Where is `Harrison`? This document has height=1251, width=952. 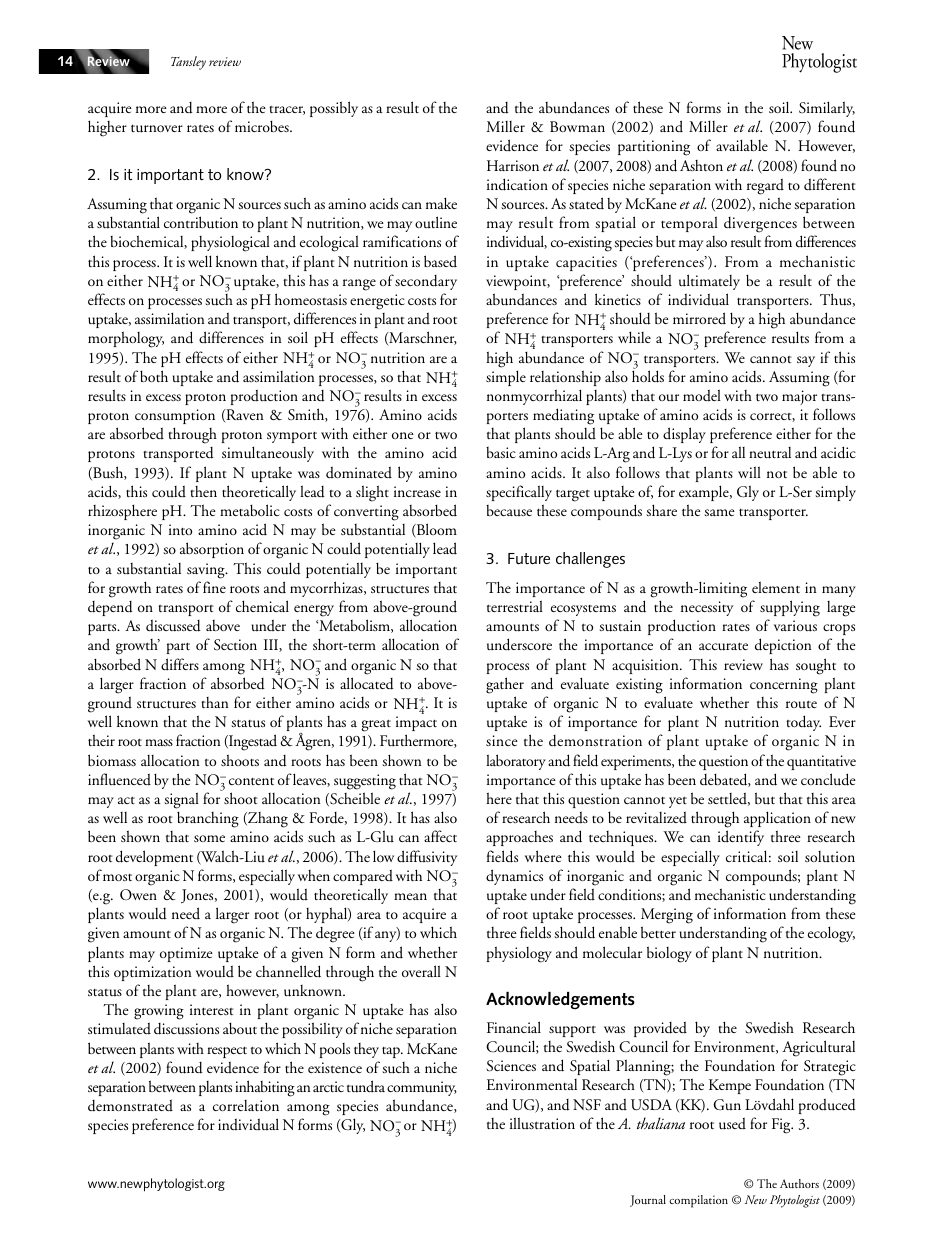
Harrison is located at coordinates (513, 165).
